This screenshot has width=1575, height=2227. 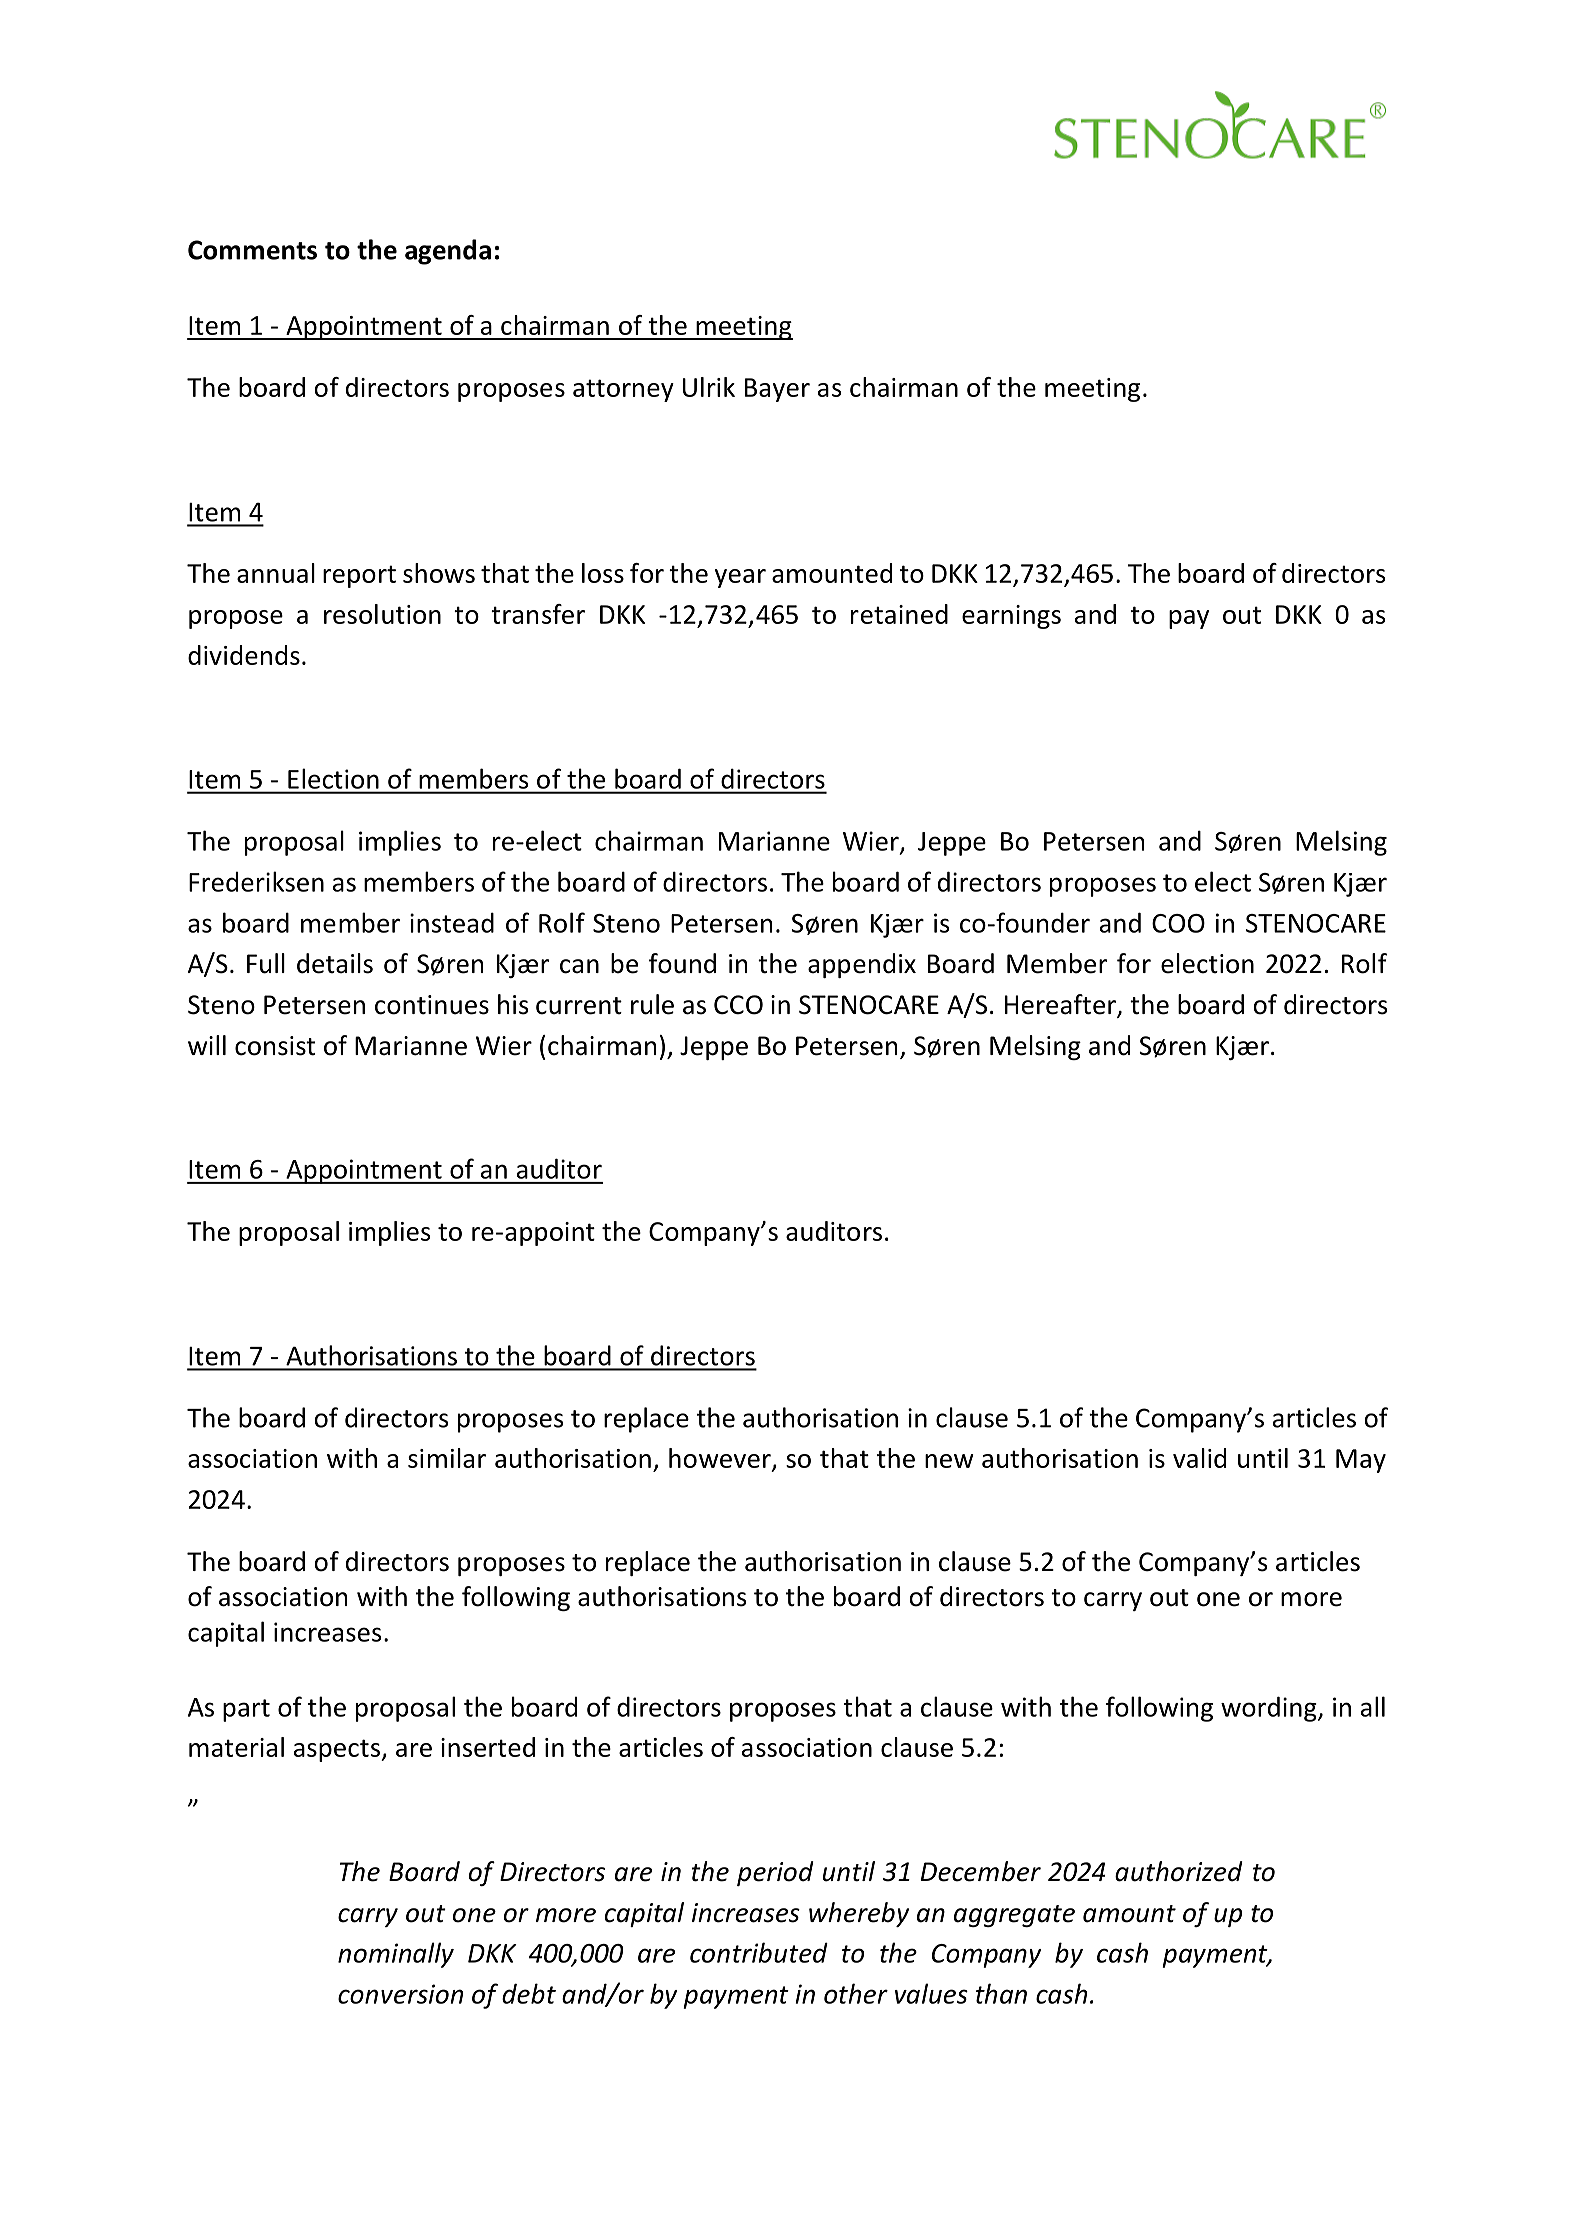 What do you see at coordinates (447, 1458) in the screenshot?
I see `similar` at bounding box center [447, 1458].
